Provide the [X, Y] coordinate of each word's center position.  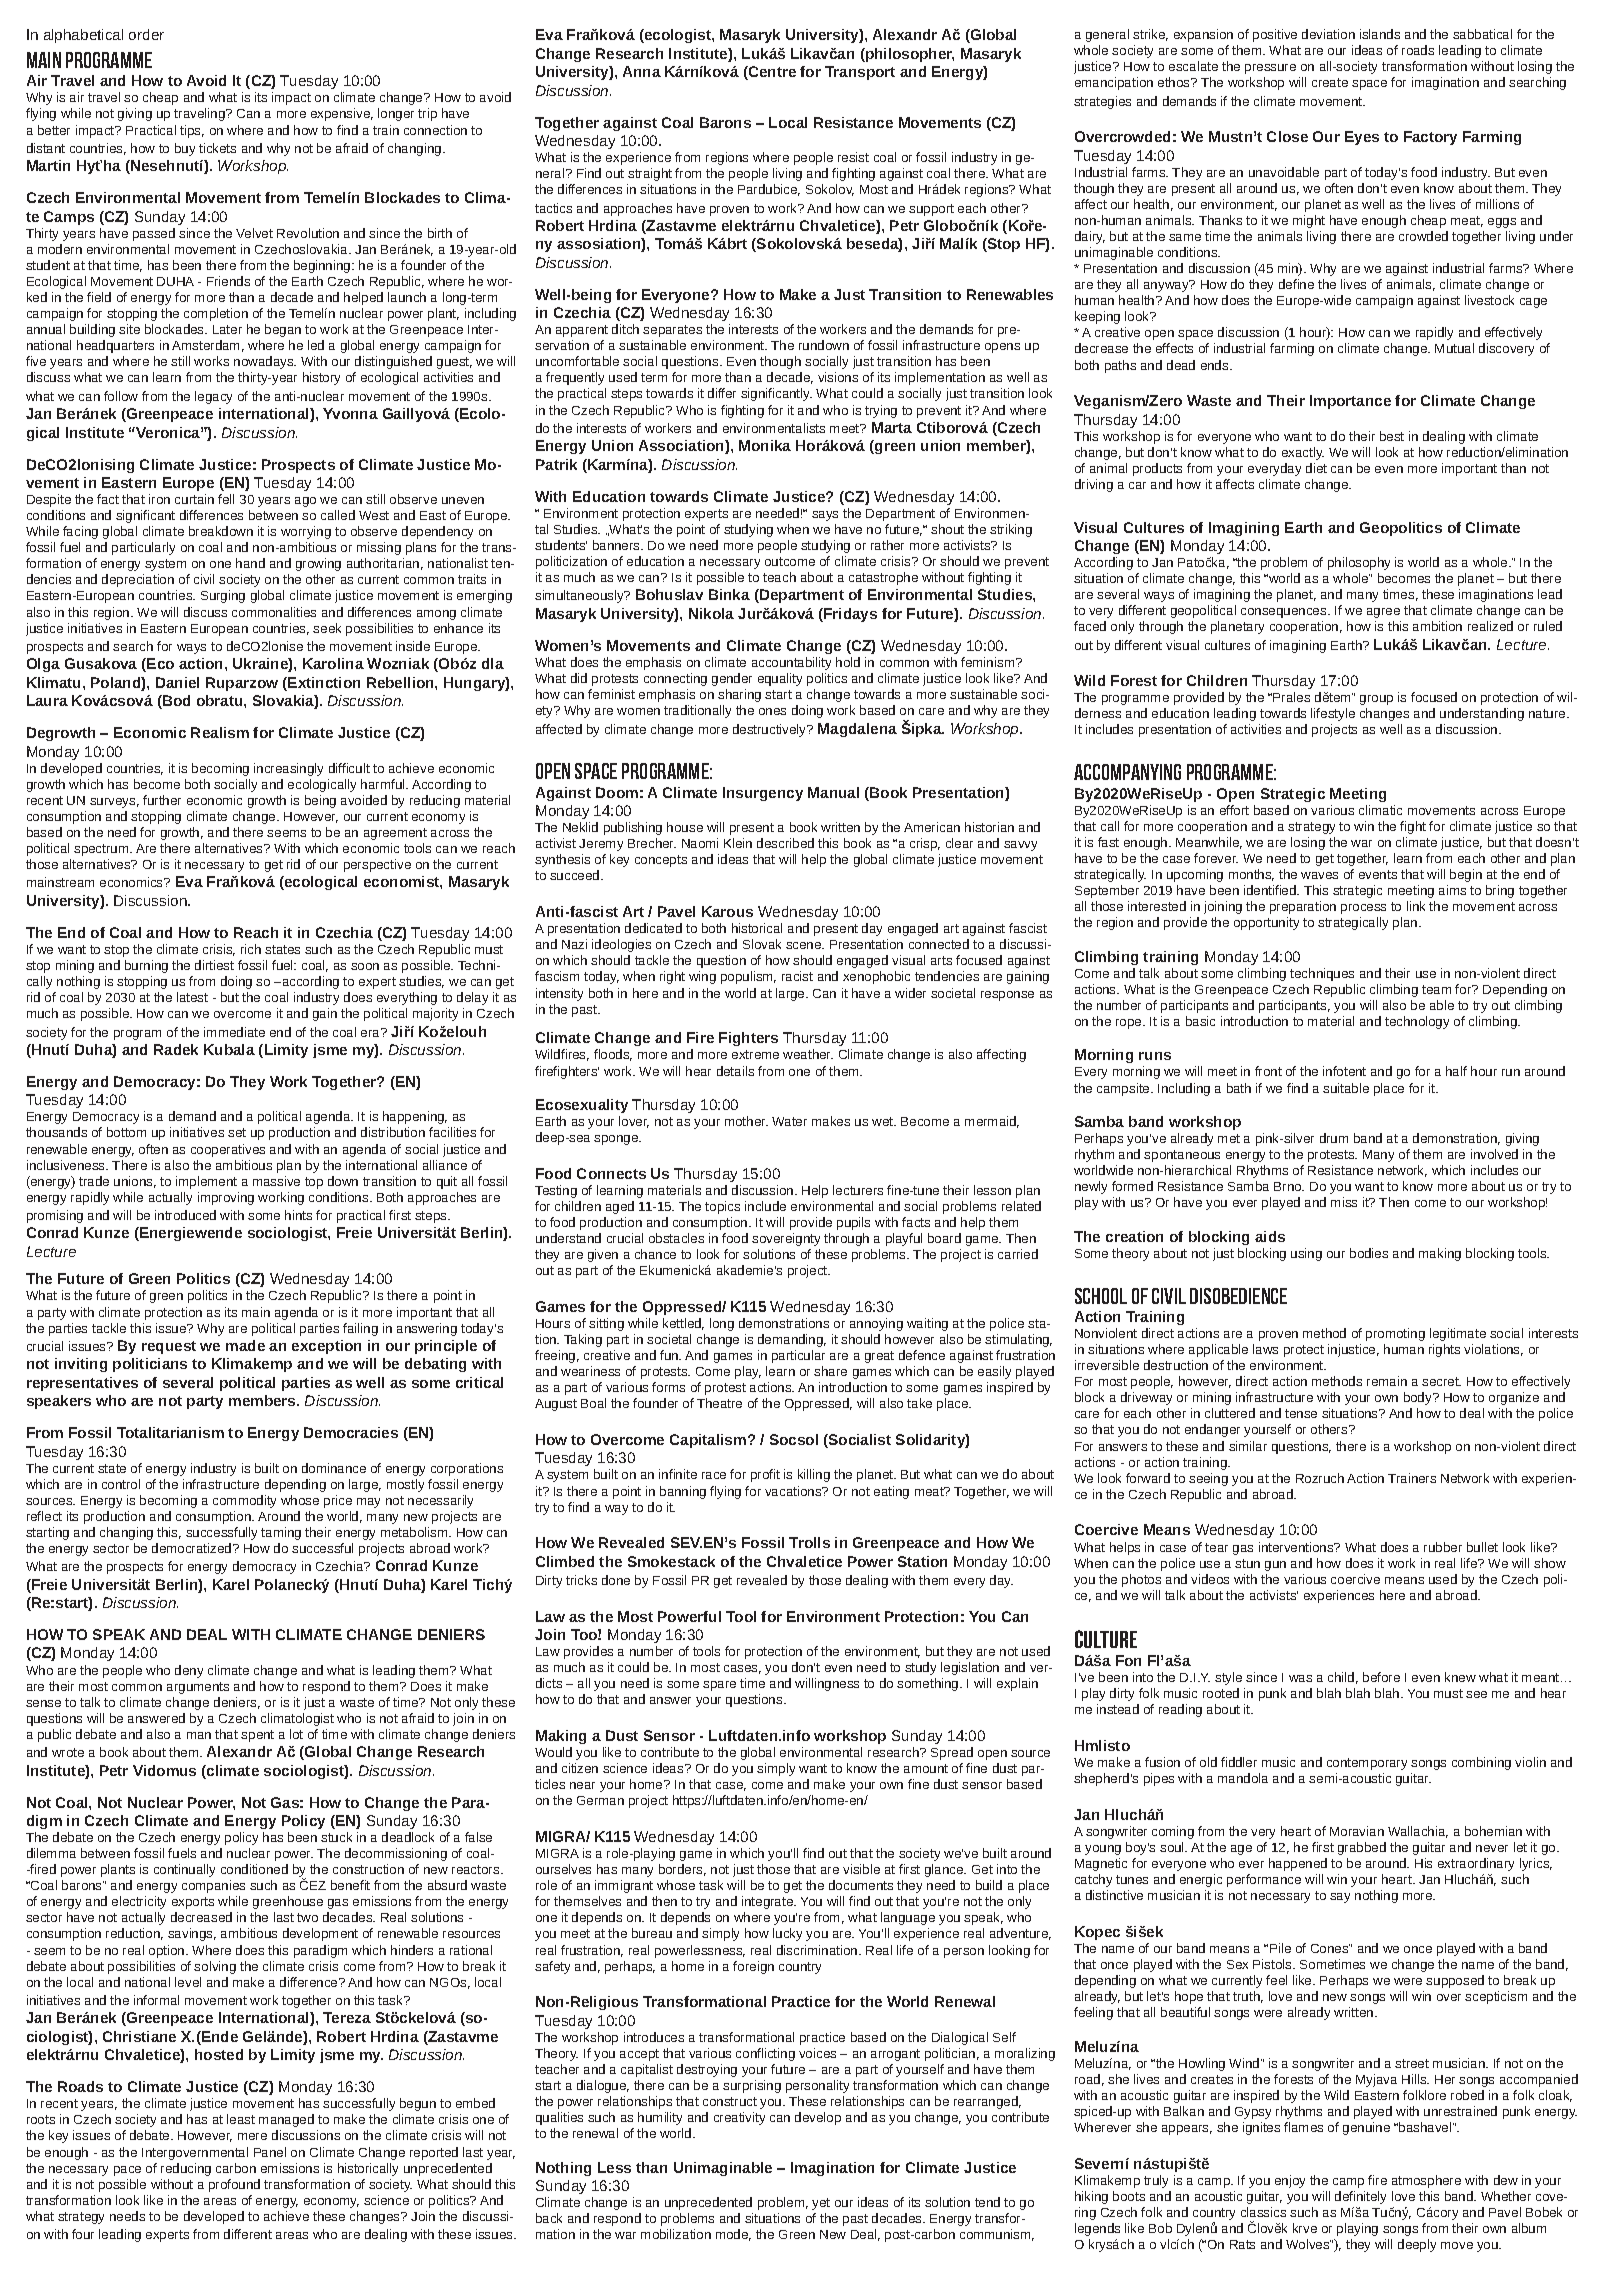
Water [789, 1121]
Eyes [1362, 138]
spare [719, 1686]
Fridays [849, 615]
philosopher [909, 55]
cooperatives [228, 1150]
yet [821, 2204]
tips [192, 131]
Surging [223, 596]
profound [234, 2185]
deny [189, 1671]
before [1381, 1677]
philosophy [1359, 563]
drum [1334, 1138]
